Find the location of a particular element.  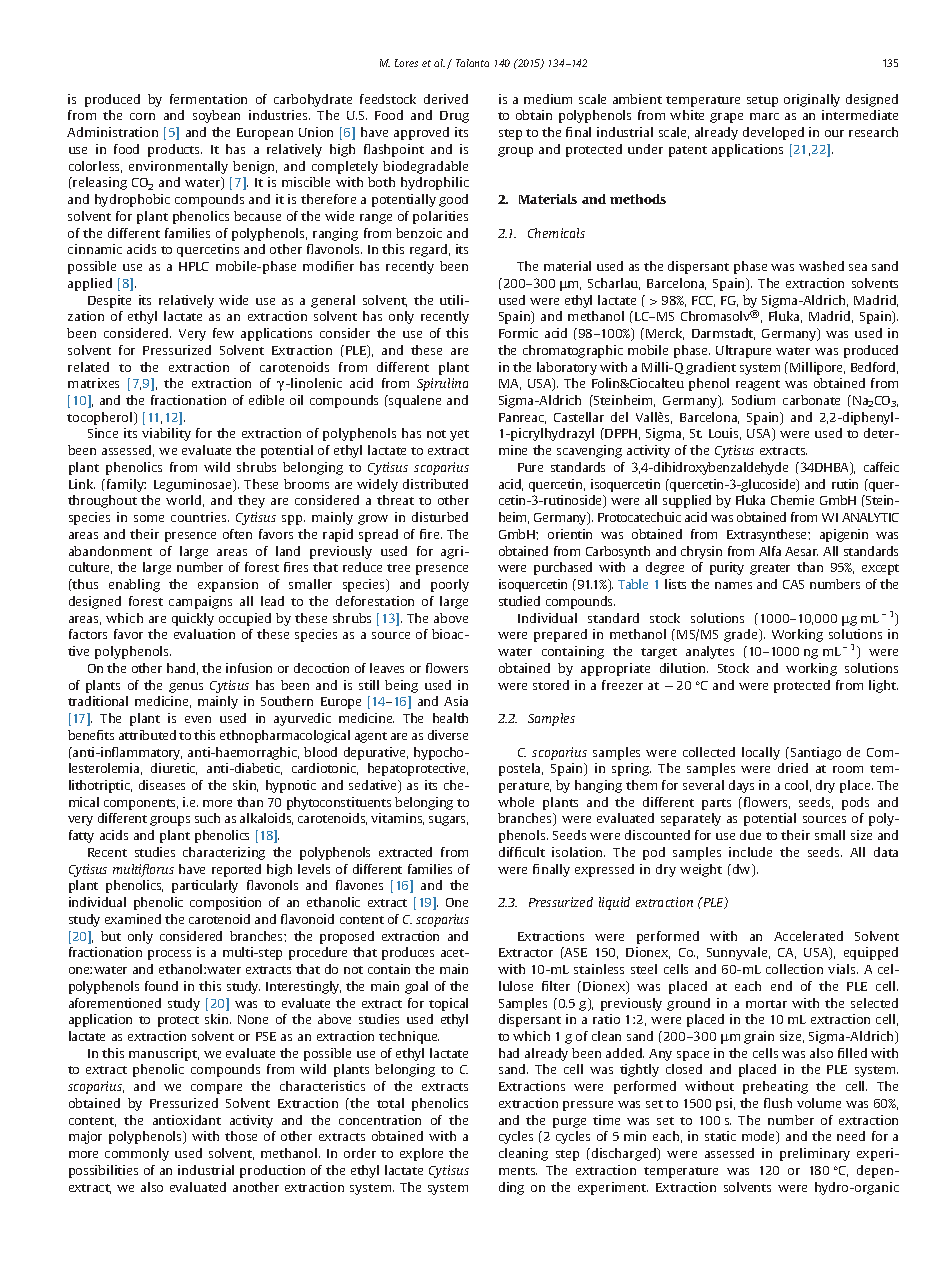

quickly is located at coordinates (193, 619).
